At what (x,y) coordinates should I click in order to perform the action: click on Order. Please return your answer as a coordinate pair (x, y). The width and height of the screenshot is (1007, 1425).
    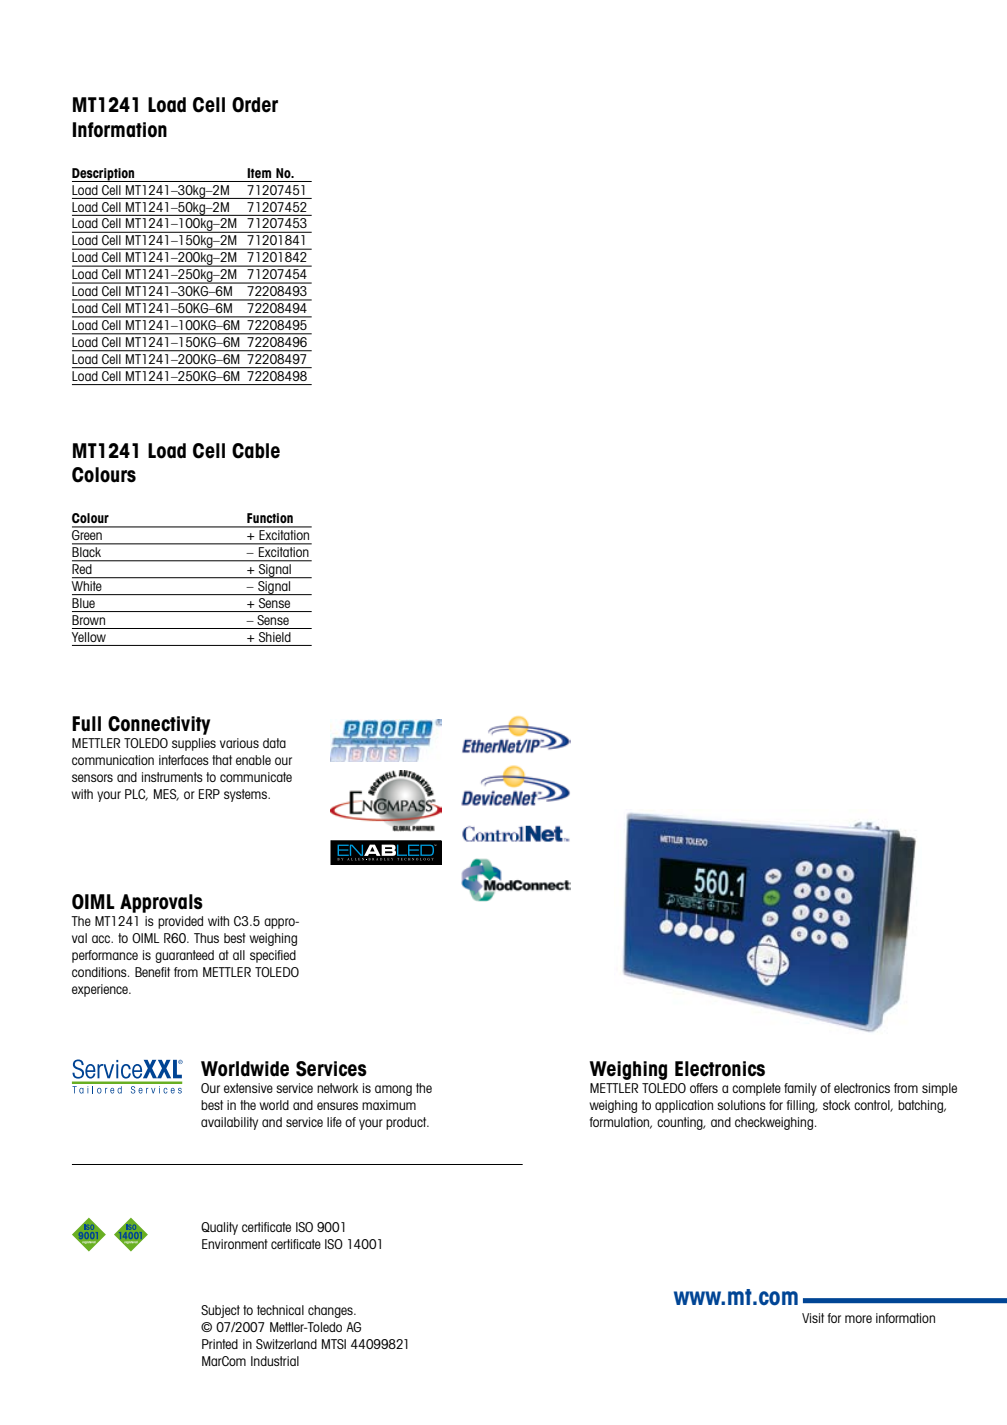
    Looking at the image, I should click on (255, 105).
